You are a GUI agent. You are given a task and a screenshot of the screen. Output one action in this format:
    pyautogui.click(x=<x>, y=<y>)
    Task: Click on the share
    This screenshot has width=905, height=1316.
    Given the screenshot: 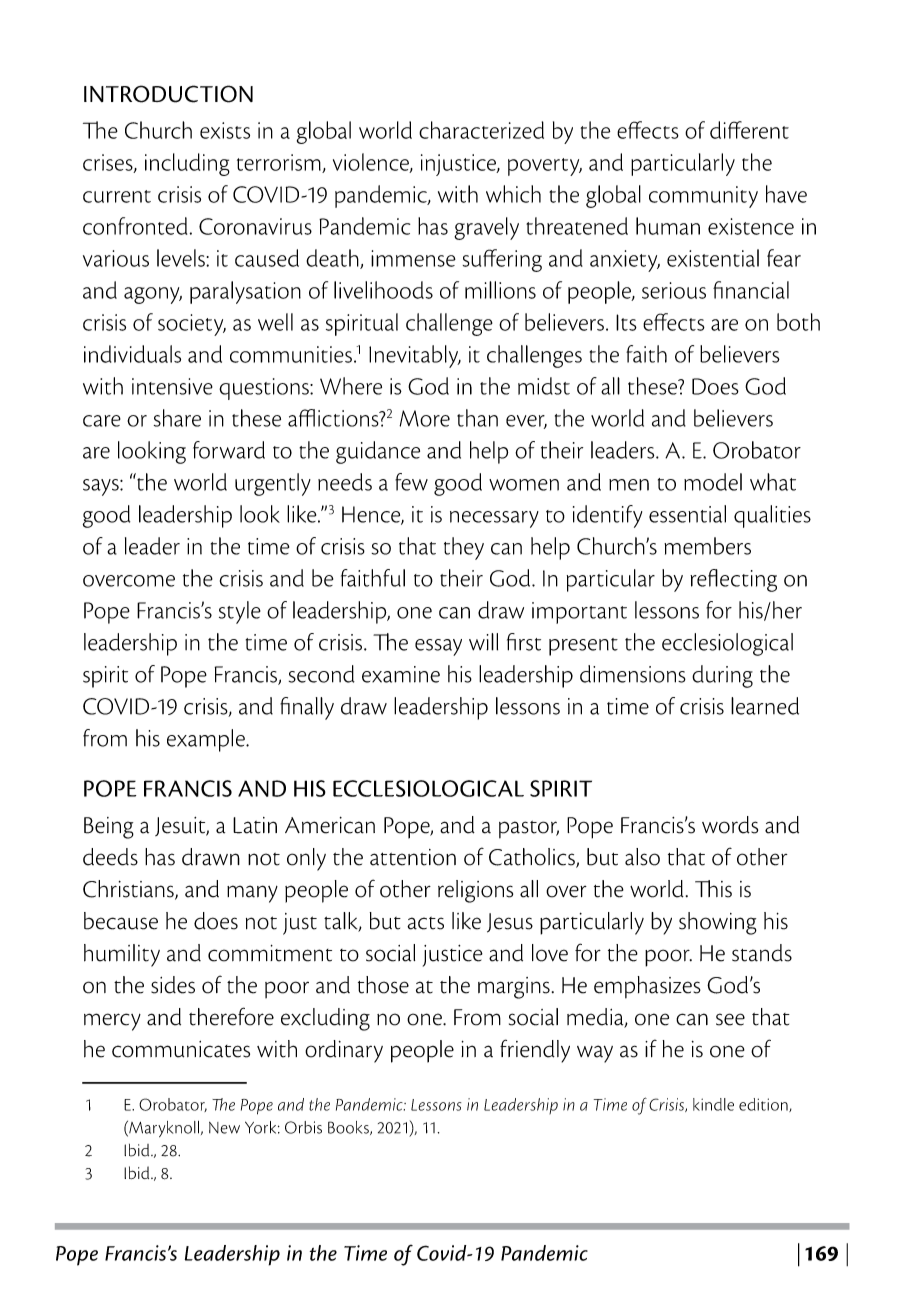 What is the action you would take?
    pyautogui.click(x=177, y=418)
